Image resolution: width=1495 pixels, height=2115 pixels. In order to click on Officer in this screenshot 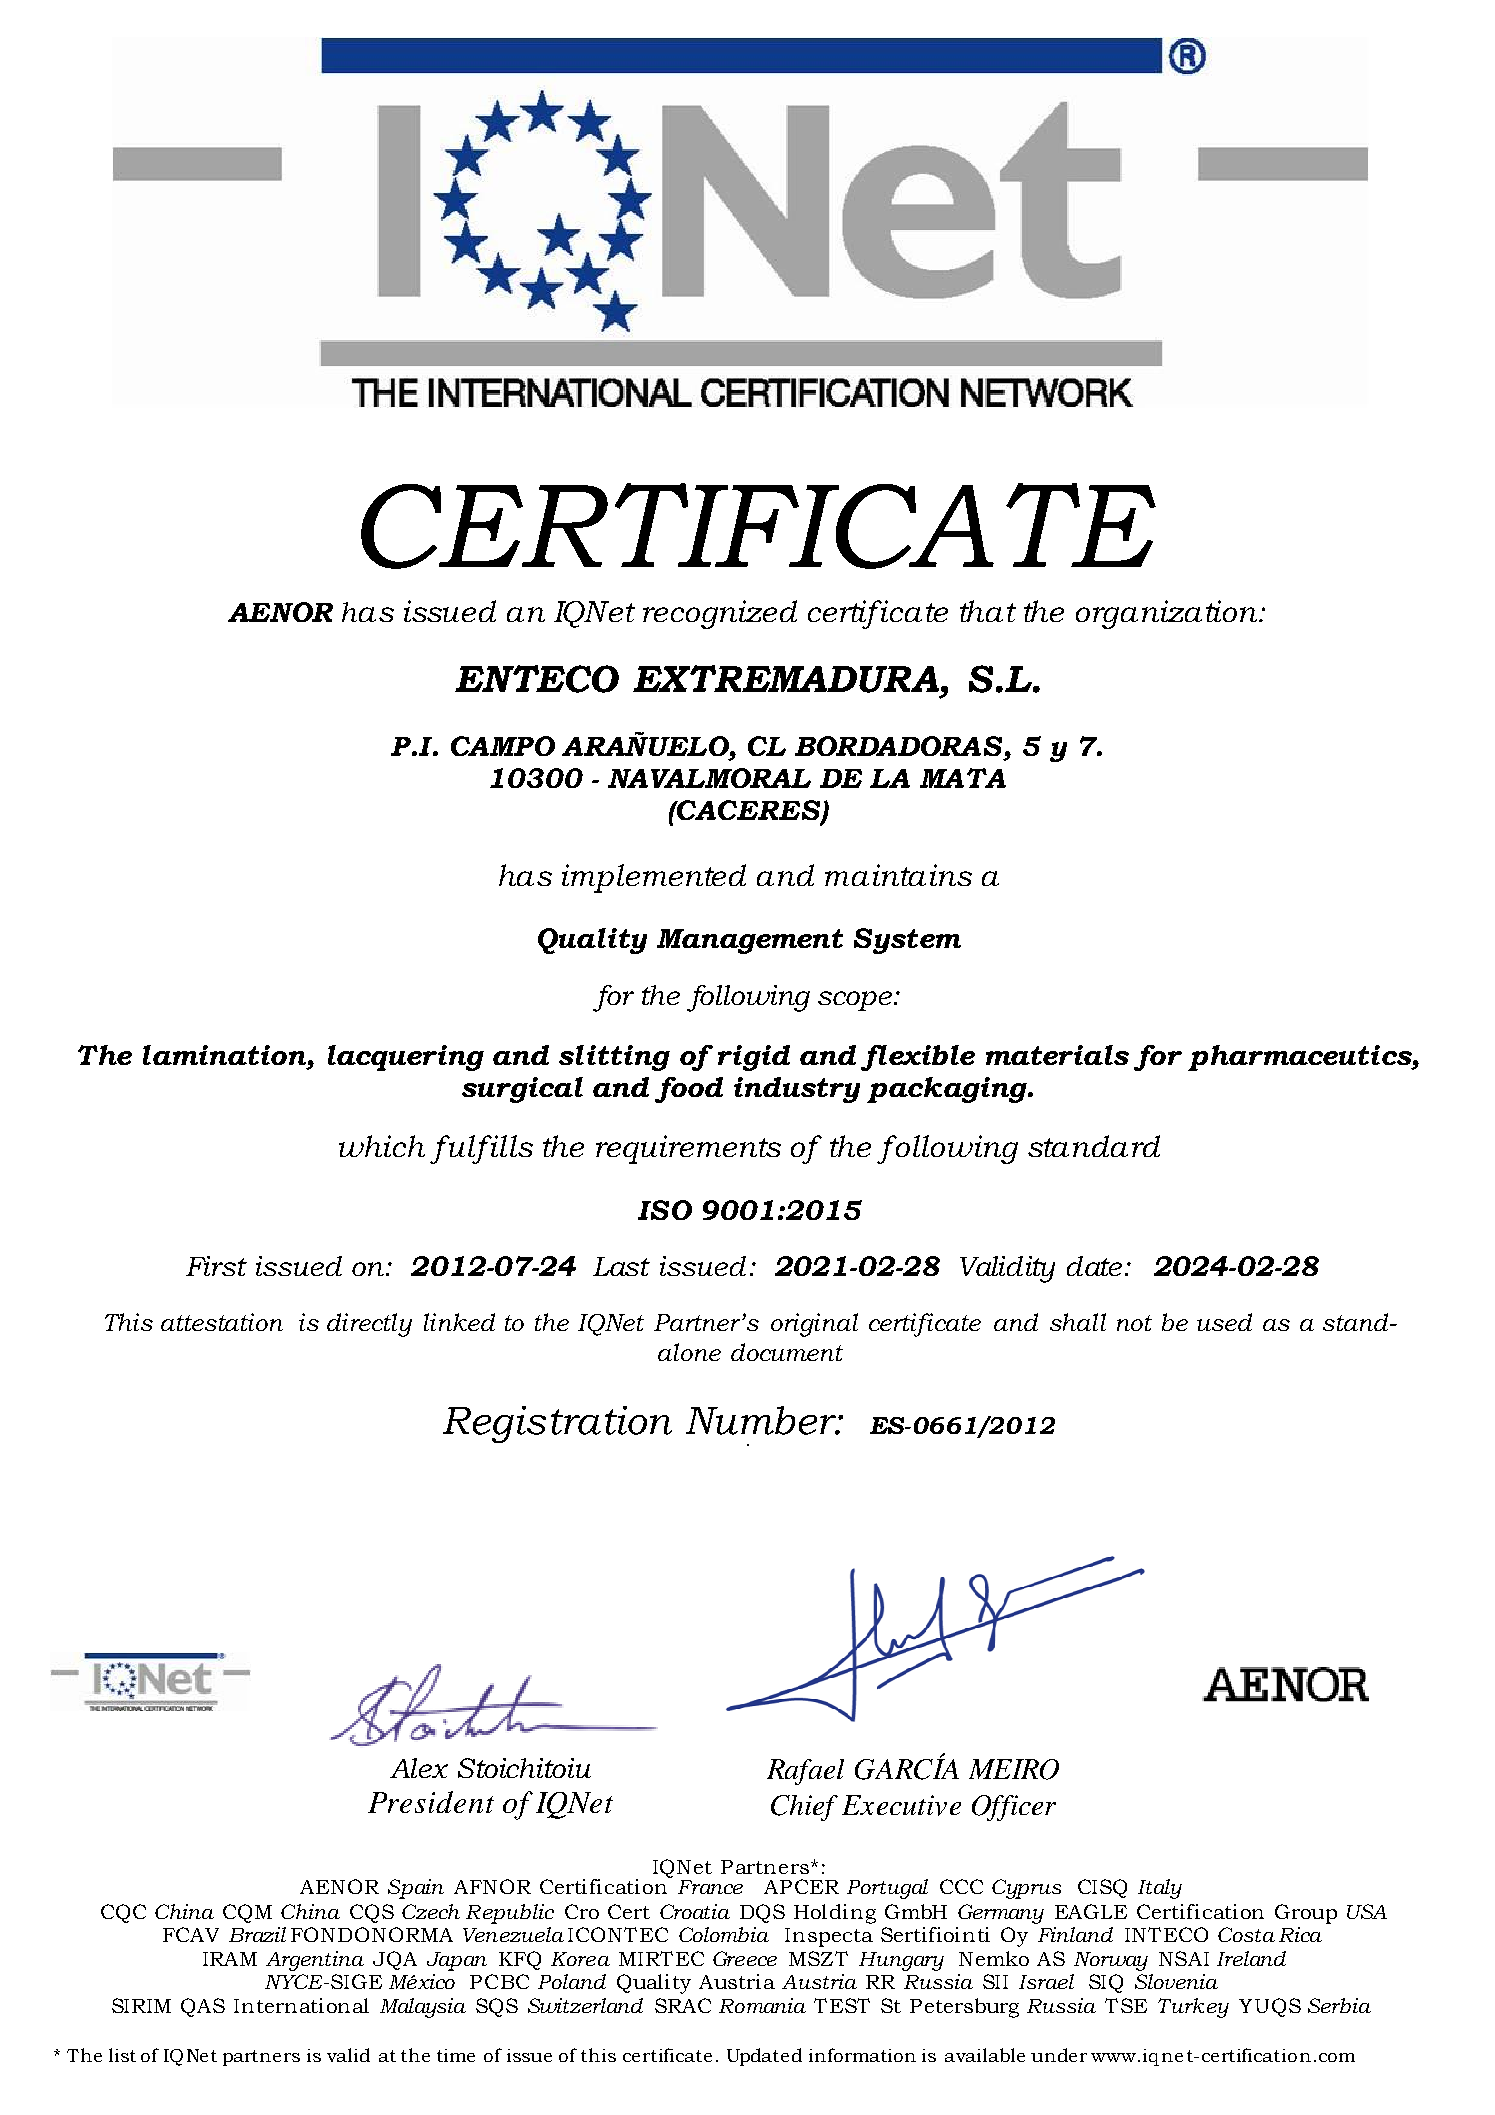, I will do `click(1014, 1808)`.
